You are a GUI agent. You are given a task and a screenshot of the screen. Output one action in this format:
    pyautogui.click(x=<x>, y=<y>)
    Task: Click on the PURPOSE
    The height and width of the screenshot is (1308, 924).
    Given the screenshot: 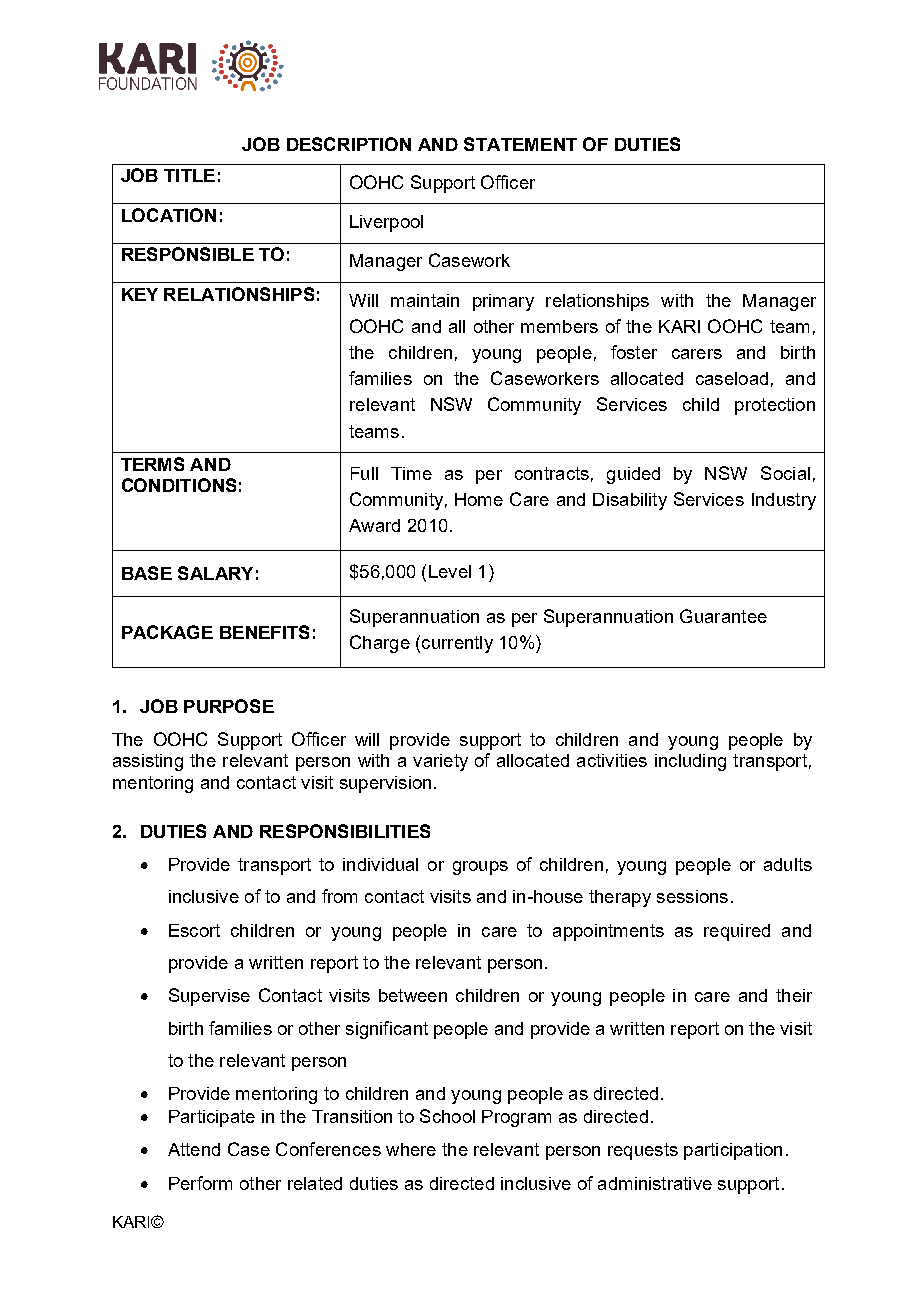 What is the action you would take?
    pyautogui.click(x=229, y=706)
